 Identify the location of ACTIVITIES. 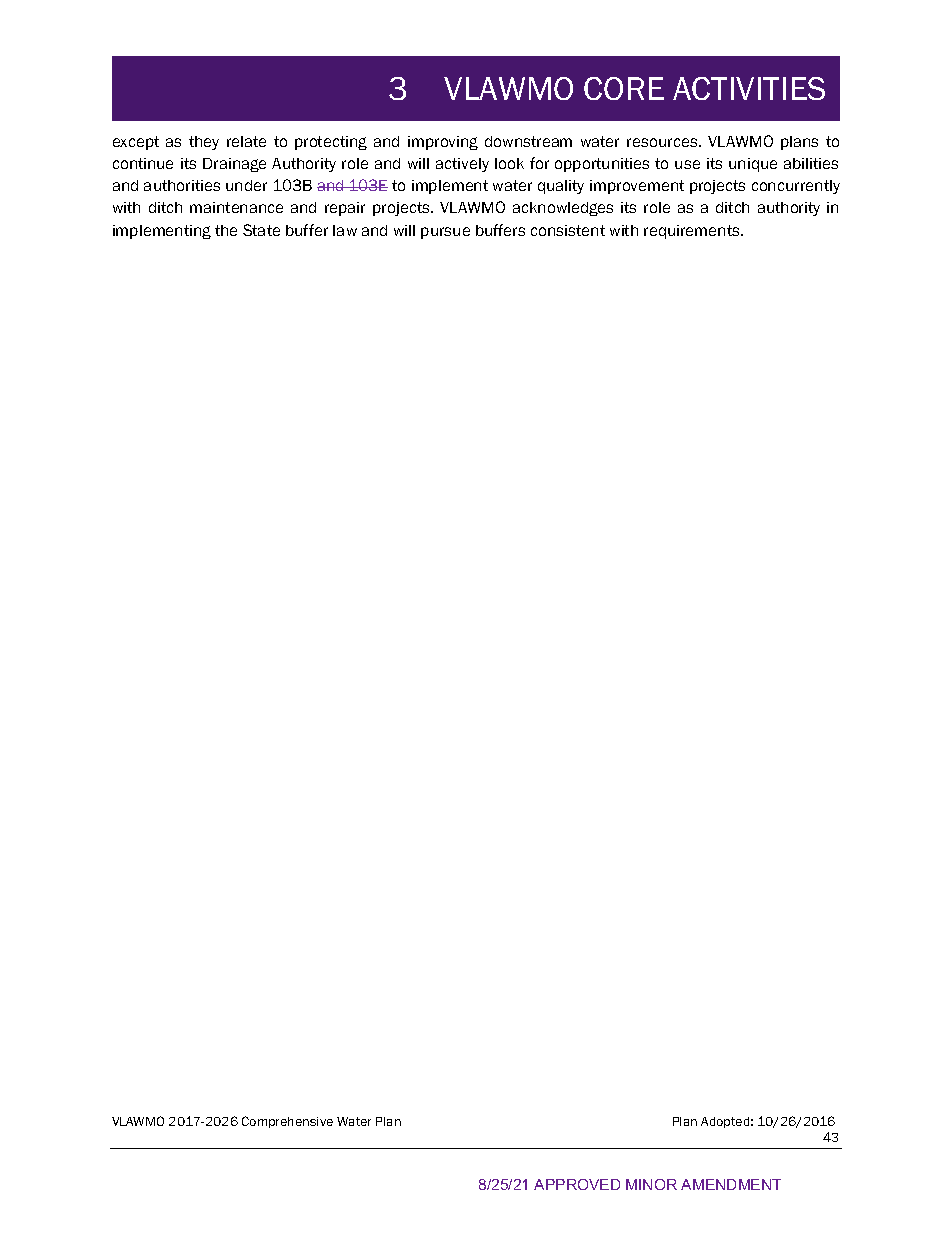
(749, 88).
